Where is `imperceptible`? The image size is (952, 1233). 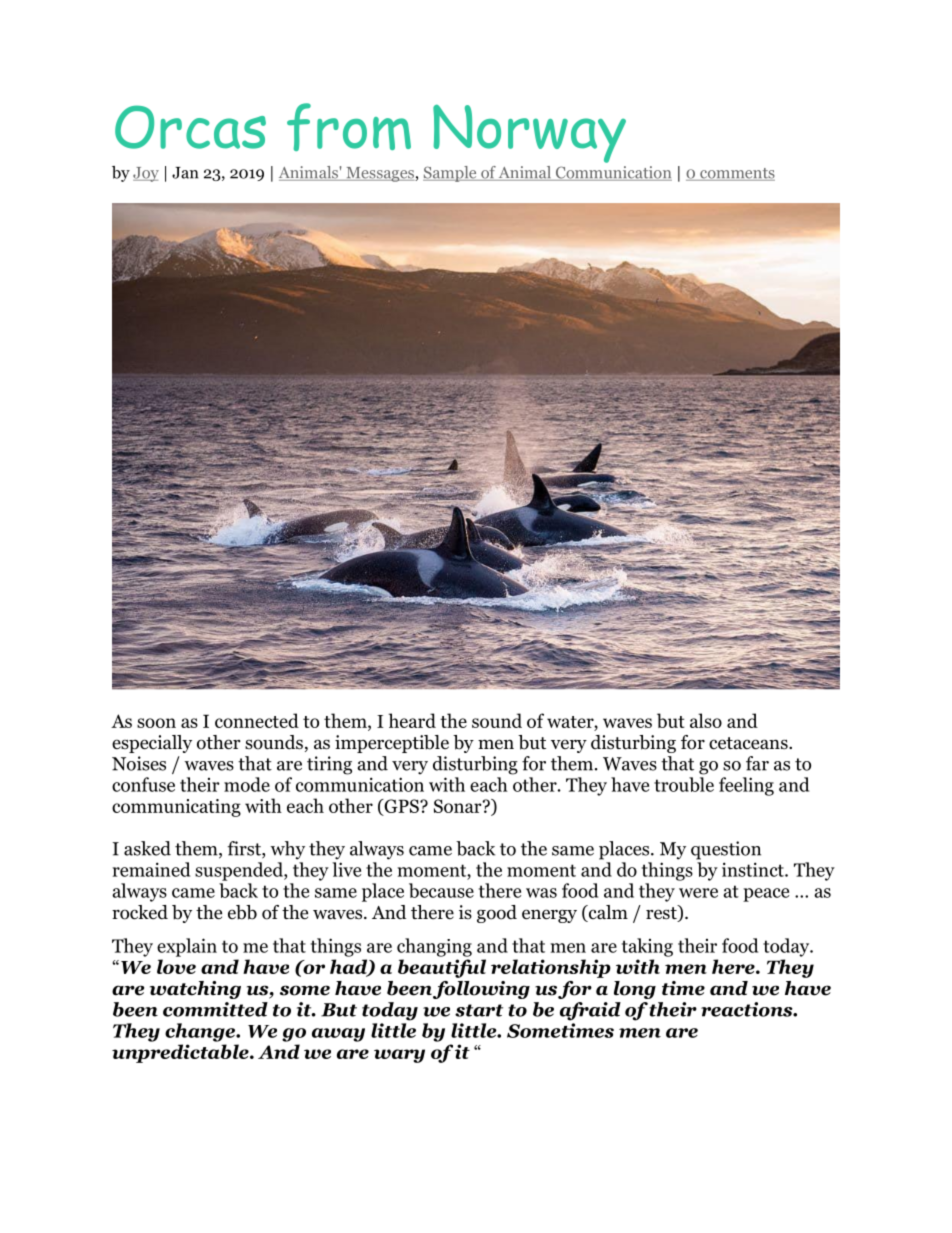
imperceptible is located at coordinates (392, 744).
